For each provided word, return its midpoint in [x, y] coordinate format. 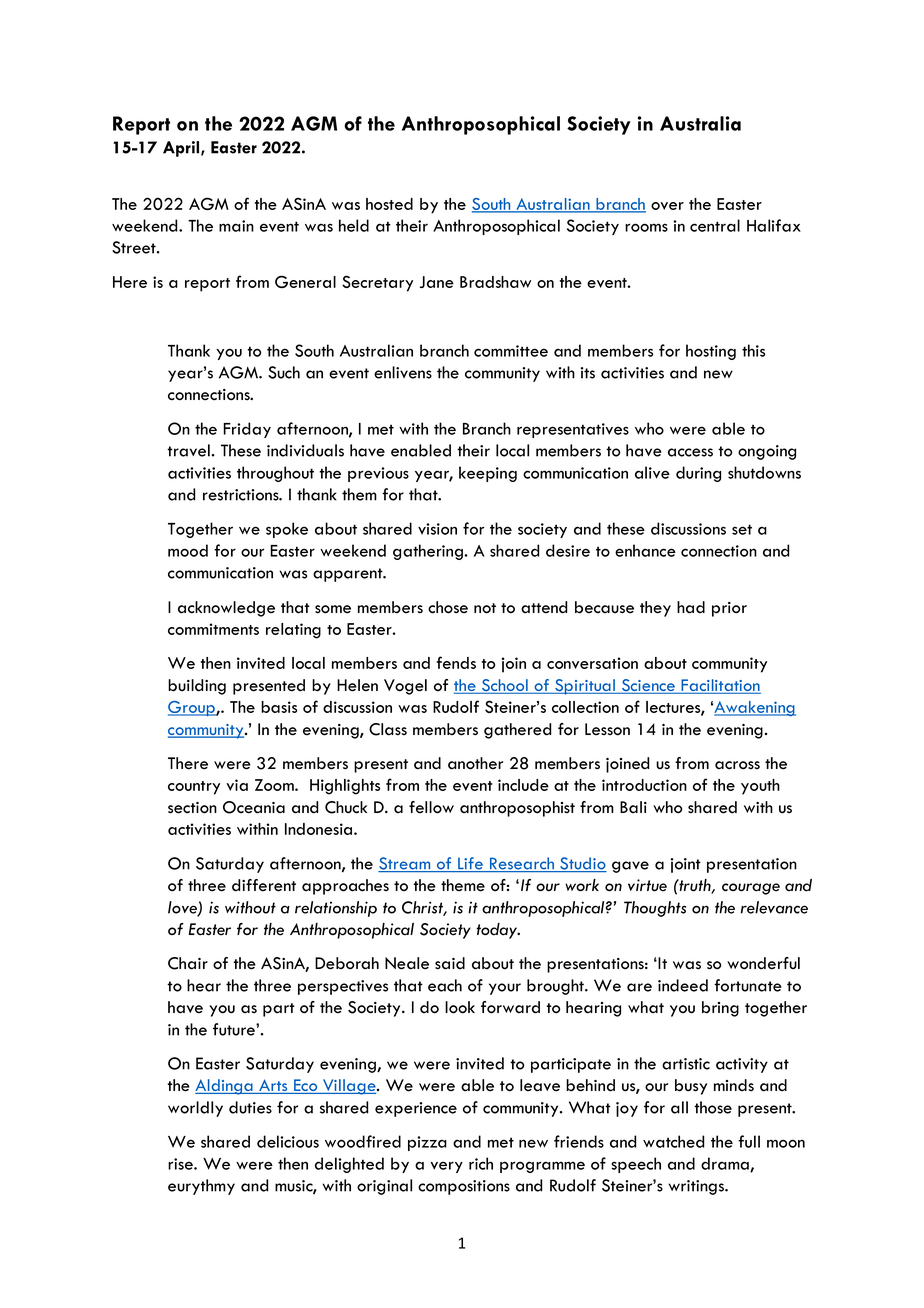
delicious [288, 1141]
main [236, 226]
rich [481, 1163]
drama [726, 1164]
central [715, 225]
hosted [389, 204]
